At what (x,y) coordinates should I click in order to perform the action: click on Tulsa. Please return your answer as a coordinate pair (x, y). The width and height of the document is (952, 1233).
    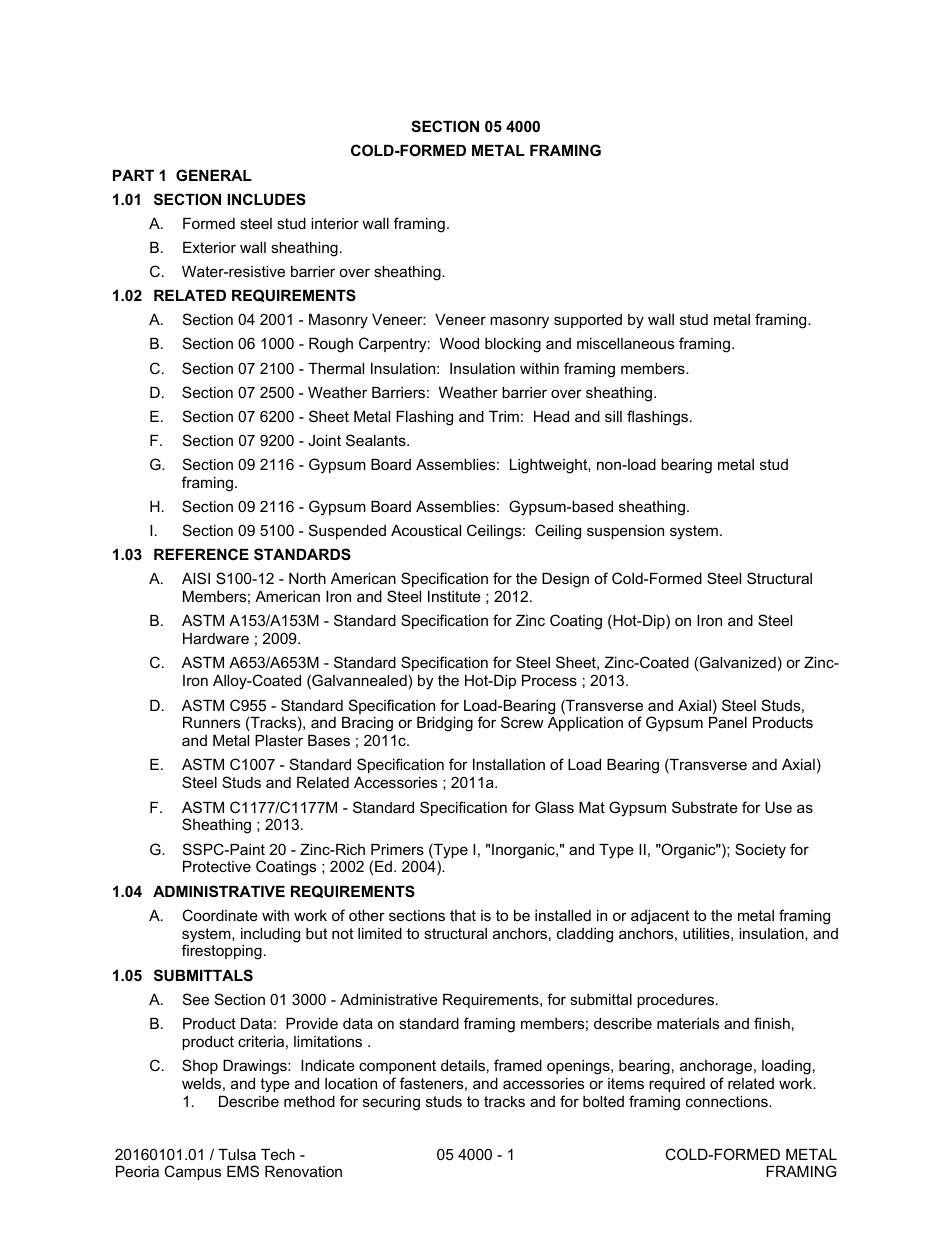
    Looking at the image, I should click on (237, 1154).
